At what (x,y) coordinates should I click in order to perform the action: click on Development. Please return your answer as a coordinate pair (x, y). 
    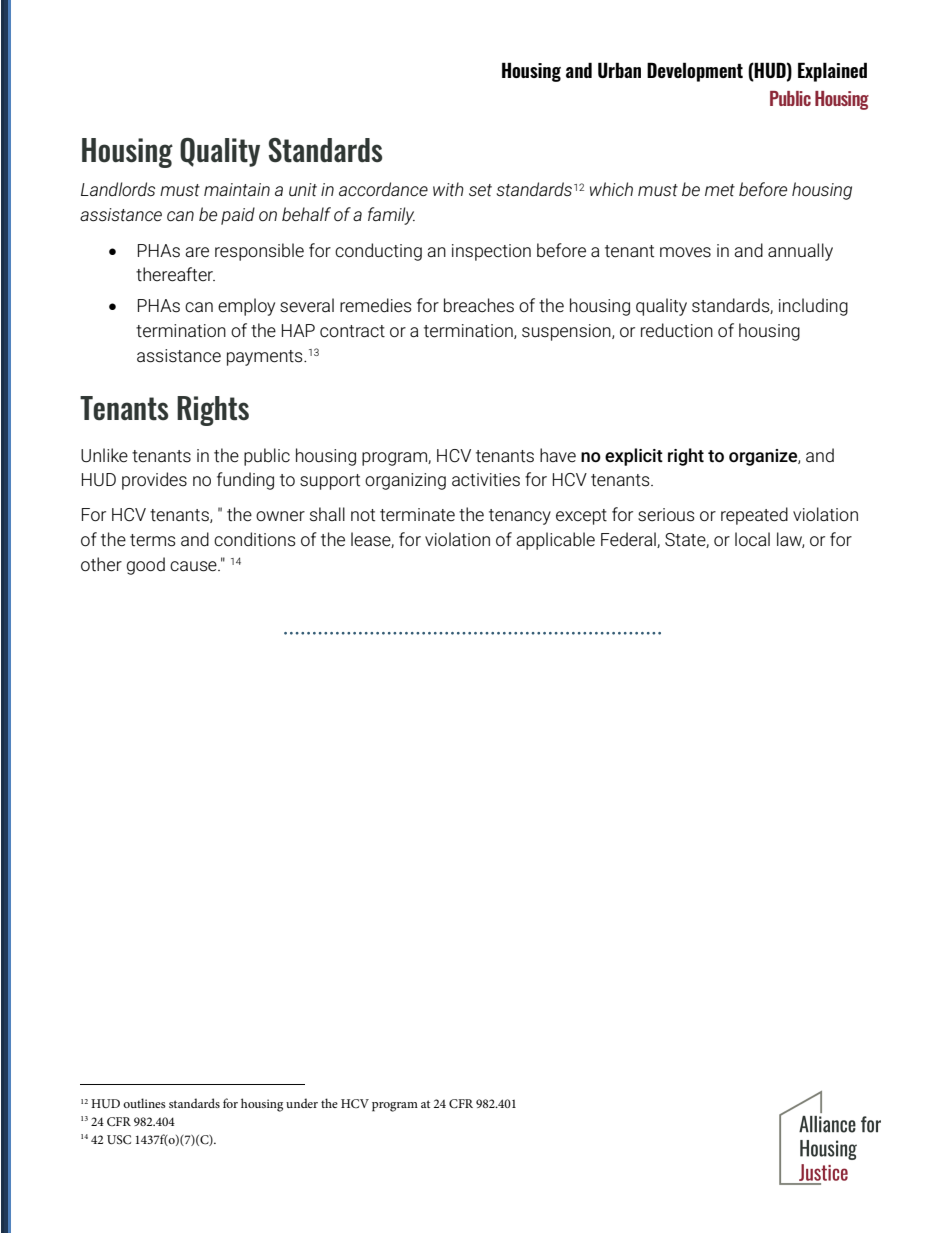
    Looking at the image, I should click on (695, 72).
